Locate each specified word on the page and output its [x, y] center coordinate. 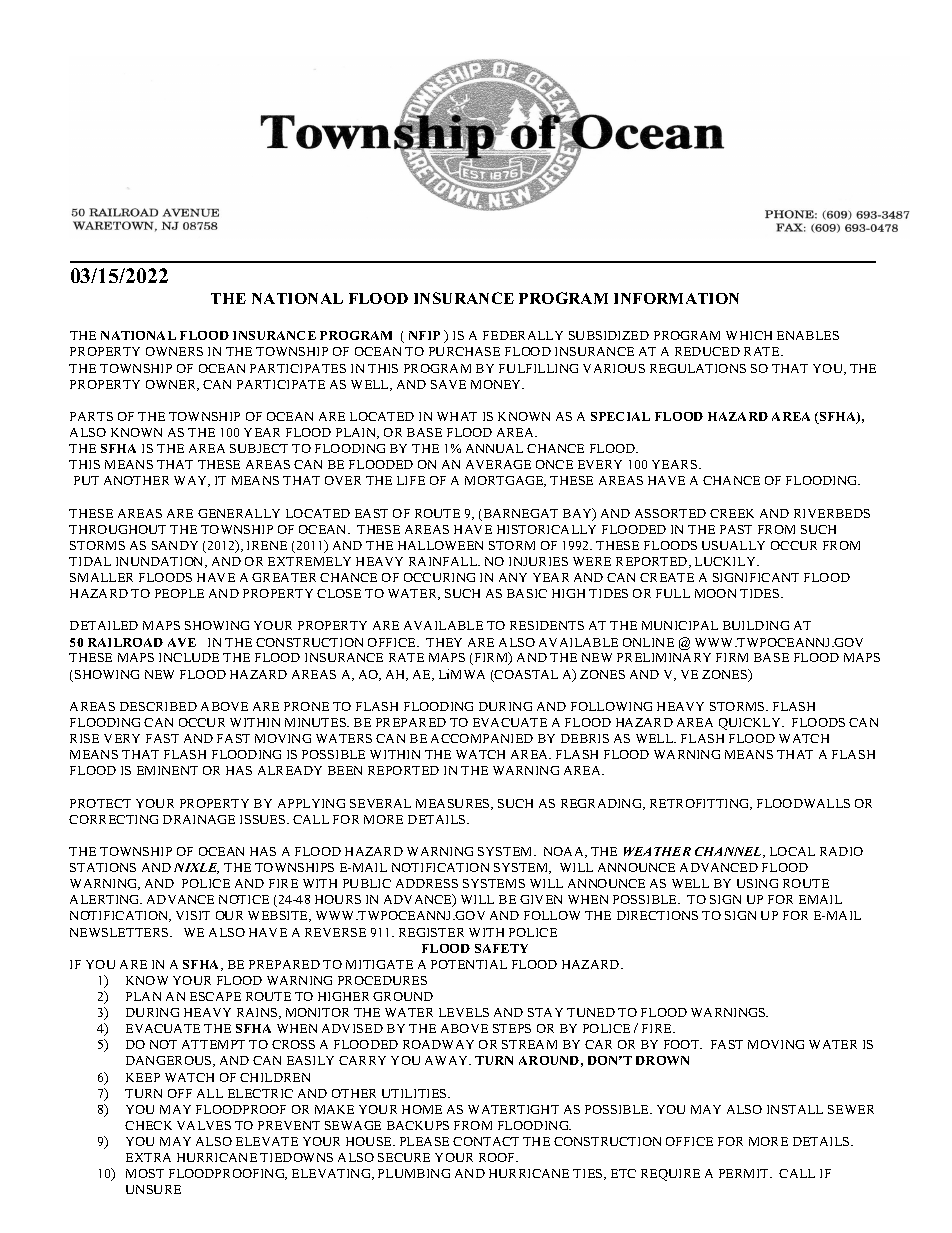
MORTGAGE [505, 481]
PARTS [91, 416]
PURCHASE [464, 351]
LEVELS [464, 1012]
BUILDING [756, 625]
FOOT [683, 1044]
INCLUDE [189, 657]
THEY [444, 642]
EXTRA [148, 1157]
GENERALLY [239, 513]
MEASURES [454, 804]
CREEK [732, 513]
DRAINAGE [199, 819]
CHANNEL [729, 852]
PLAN [143, 996]
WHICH [749, 335]
